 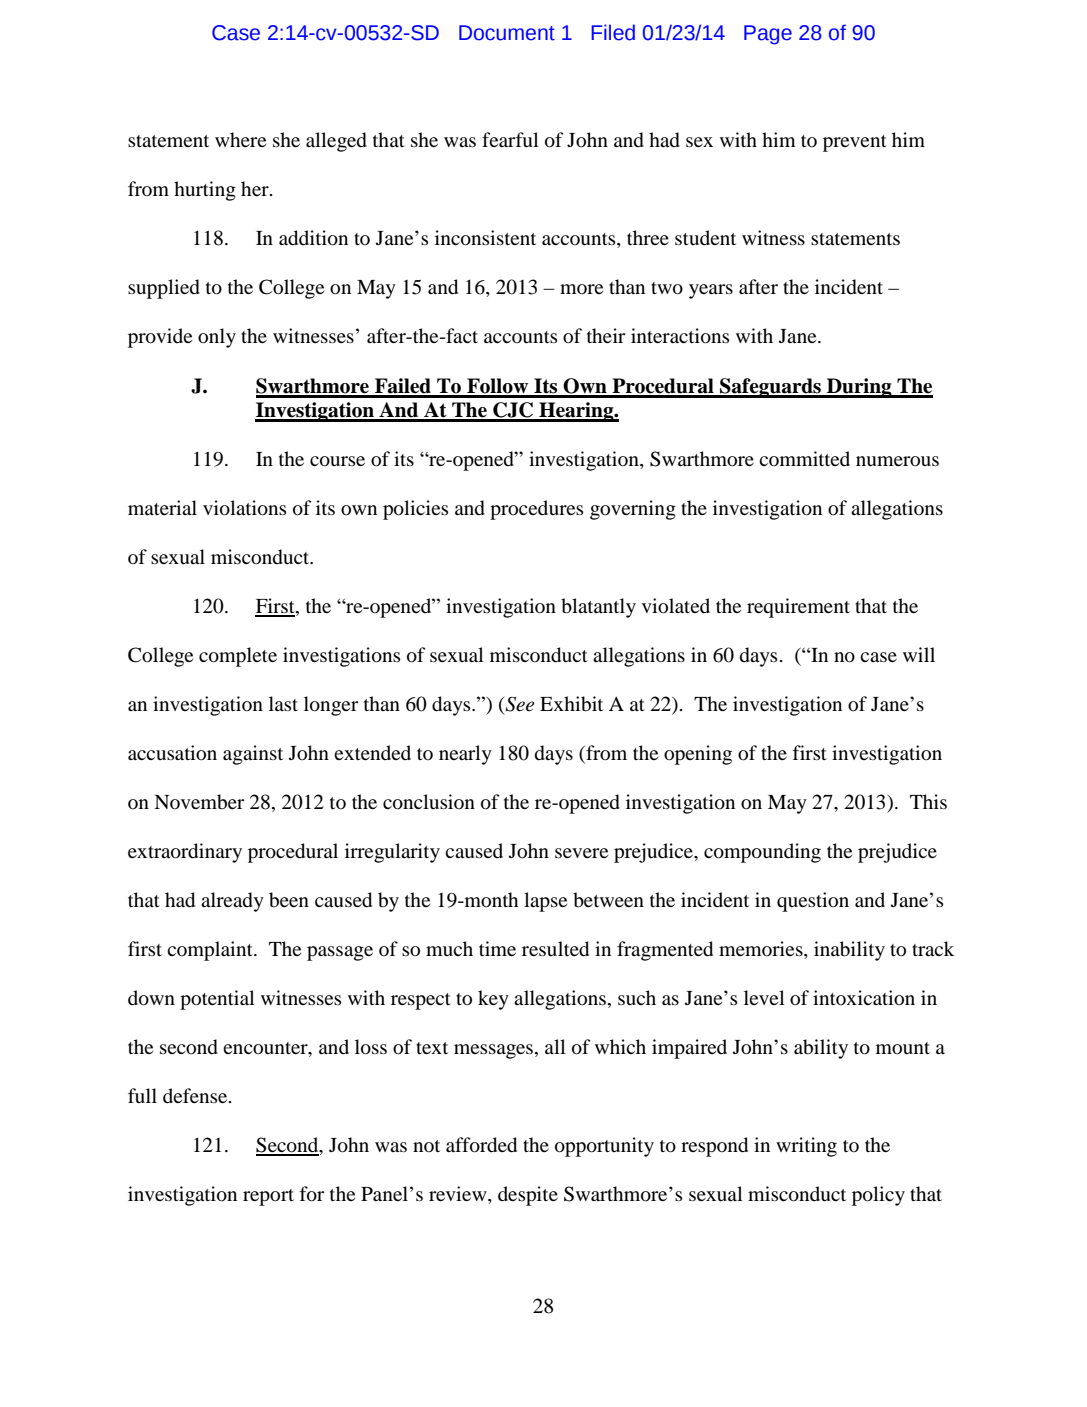 What do you see at coordinates (268, 1197) in the screenshot?
I see `report` at bounding box center [268, 1197].
